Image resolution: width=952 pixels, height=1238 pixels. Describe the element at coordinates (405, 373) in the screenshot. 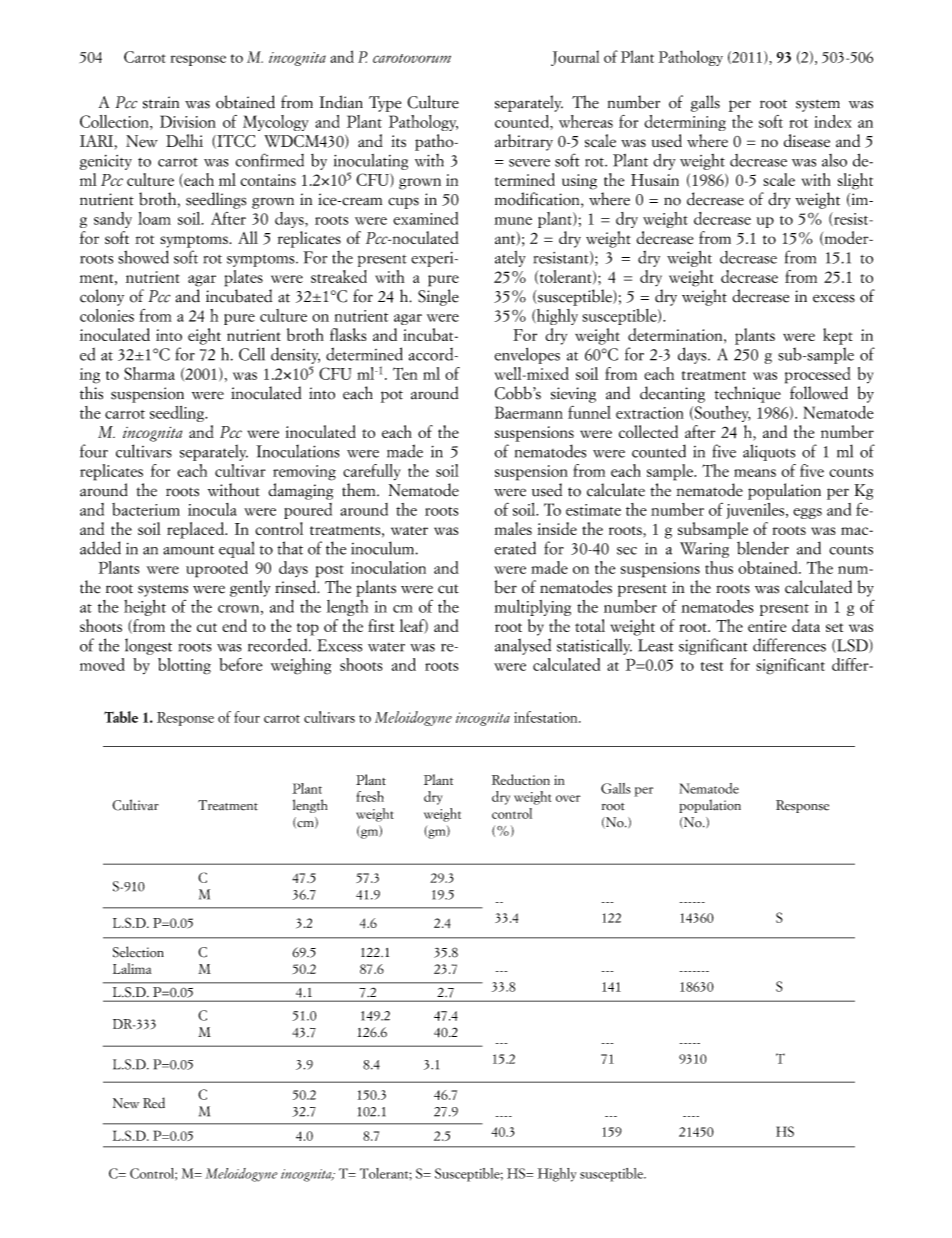

I see `Ten` at that location.
